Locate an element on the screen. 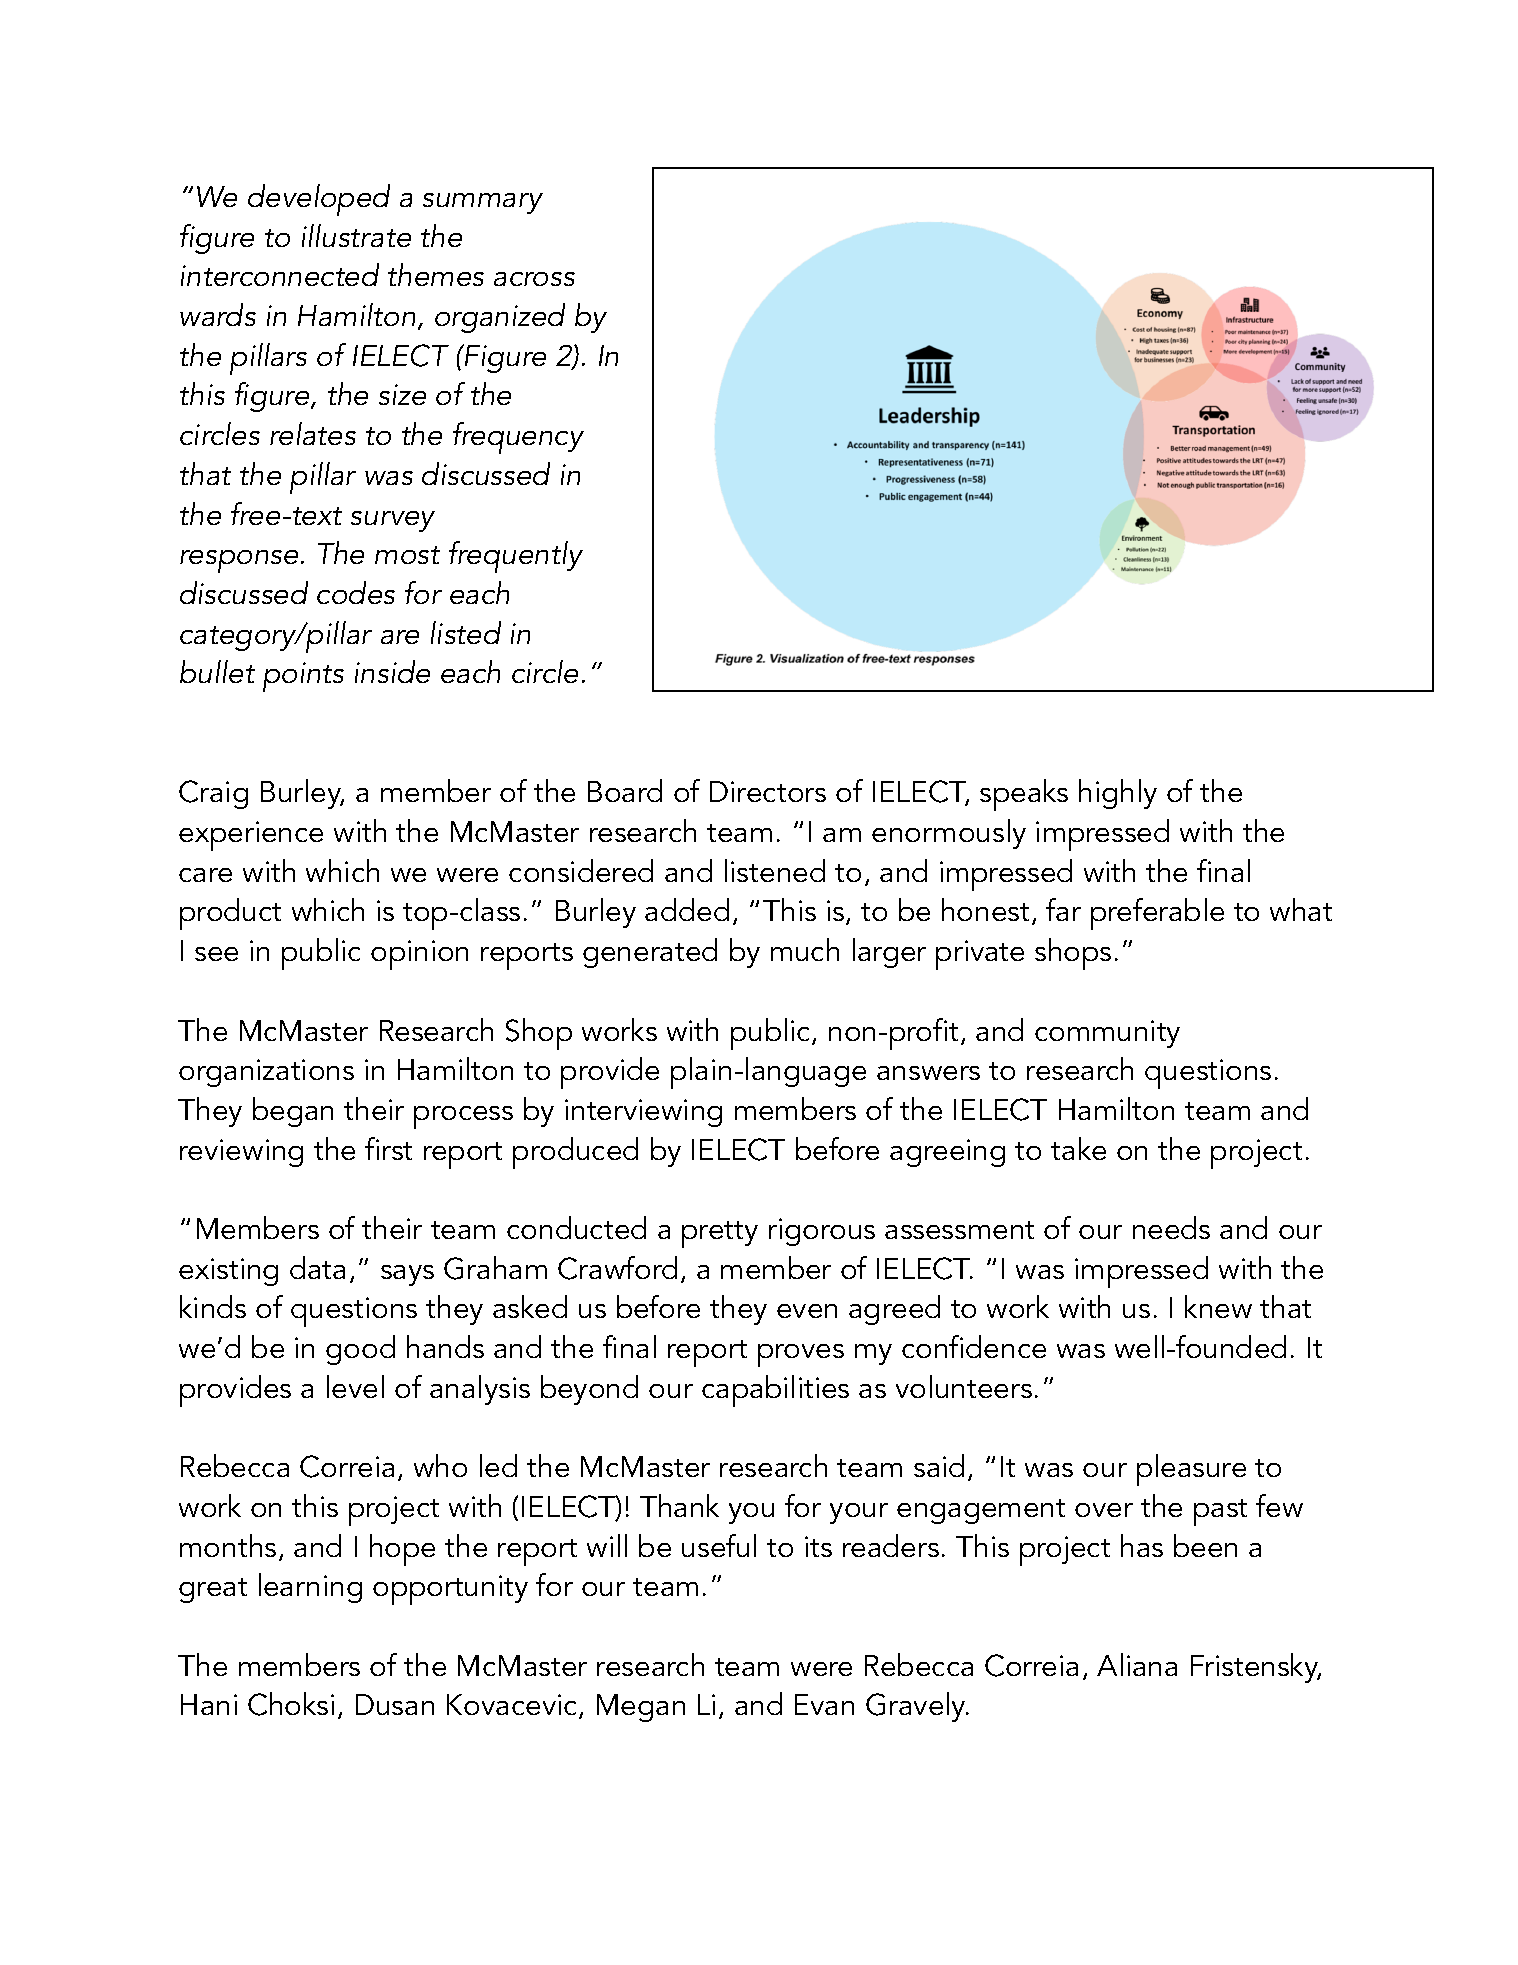 The image size is (1518, 1965). organized is located at coordinates (500, 318).
